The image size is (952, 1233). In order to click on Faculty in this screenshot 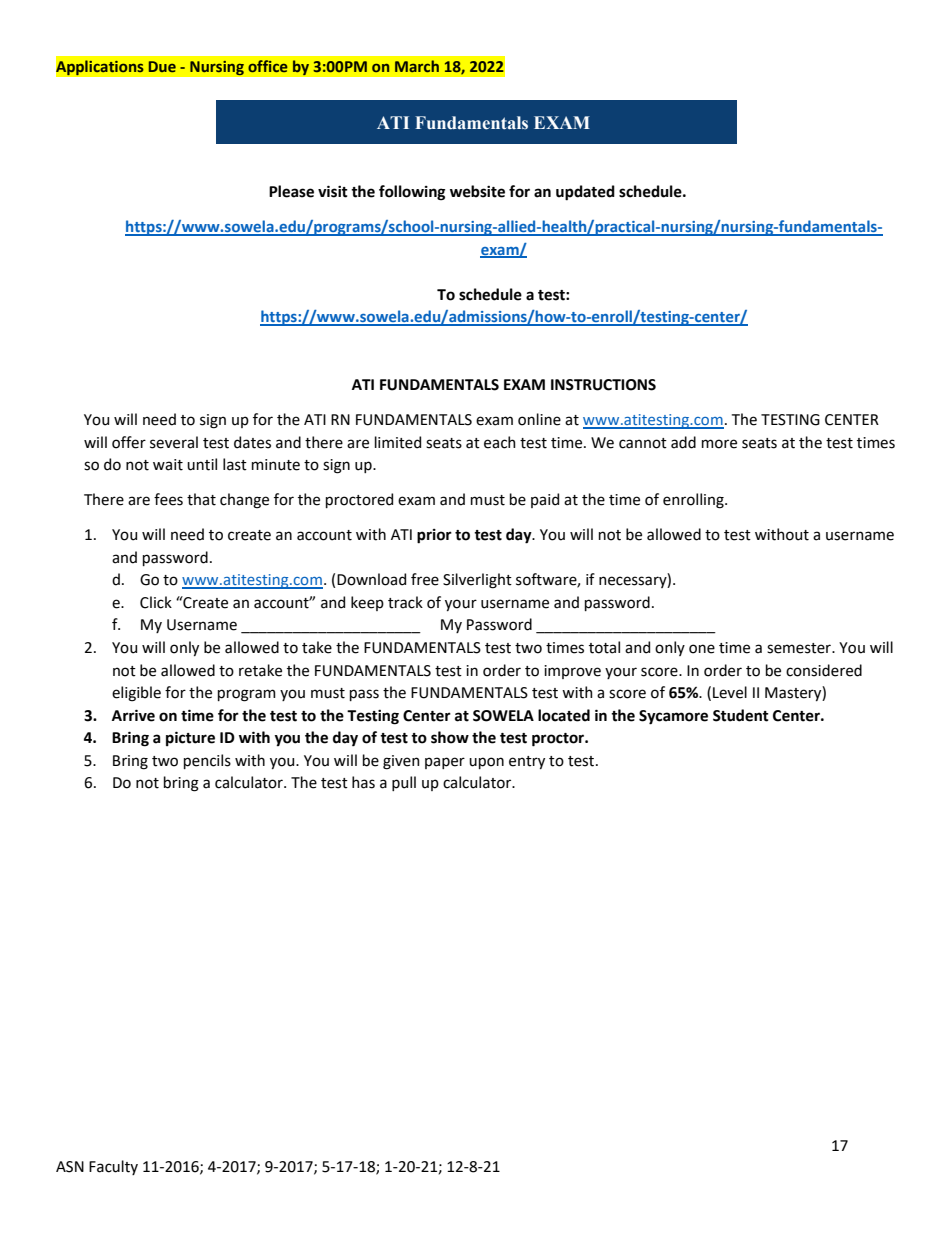, I will do `click(113, 1167)`.
